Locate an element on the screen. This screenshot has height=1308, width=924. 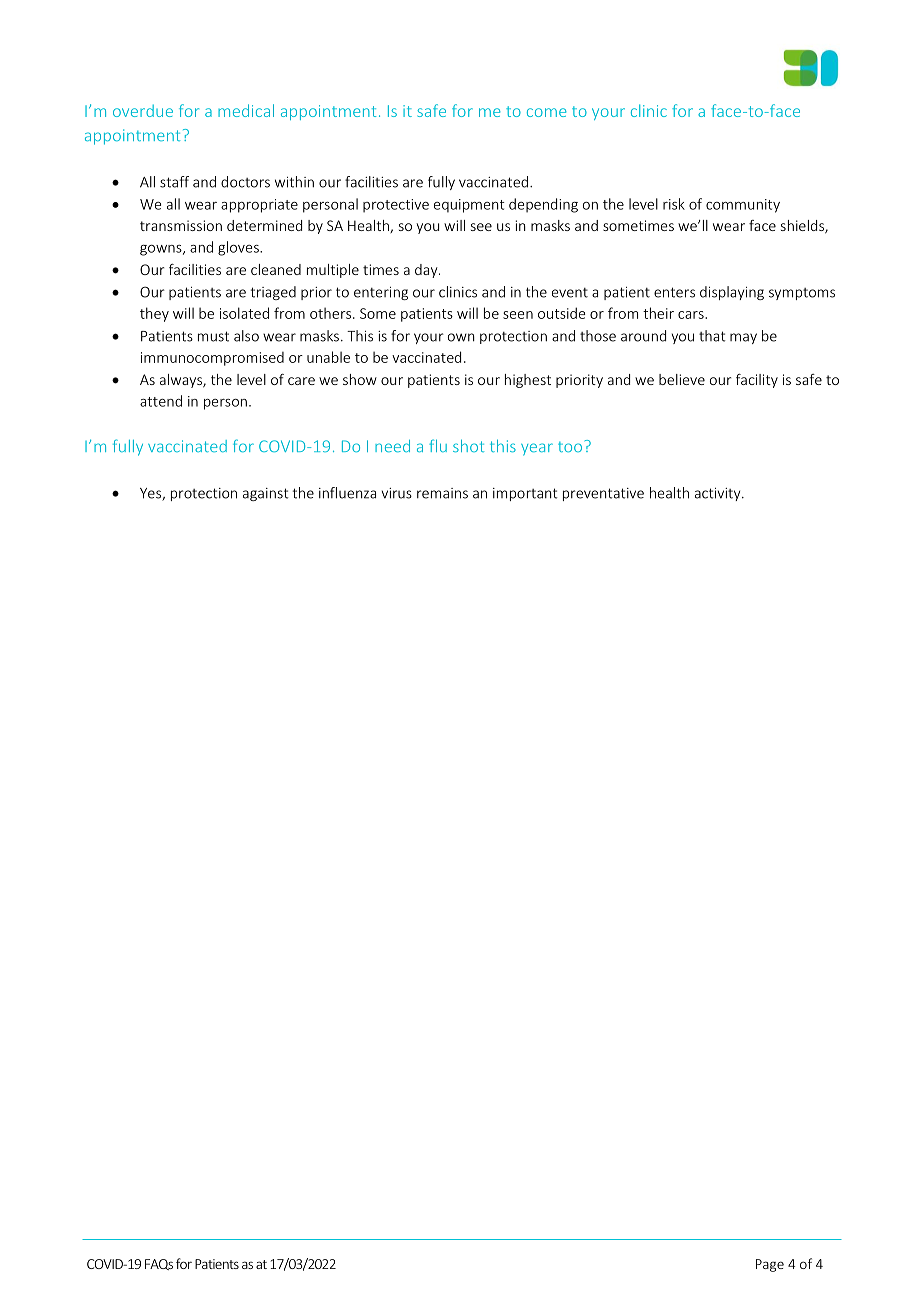
equipment is located at coordinates (469, 206).
